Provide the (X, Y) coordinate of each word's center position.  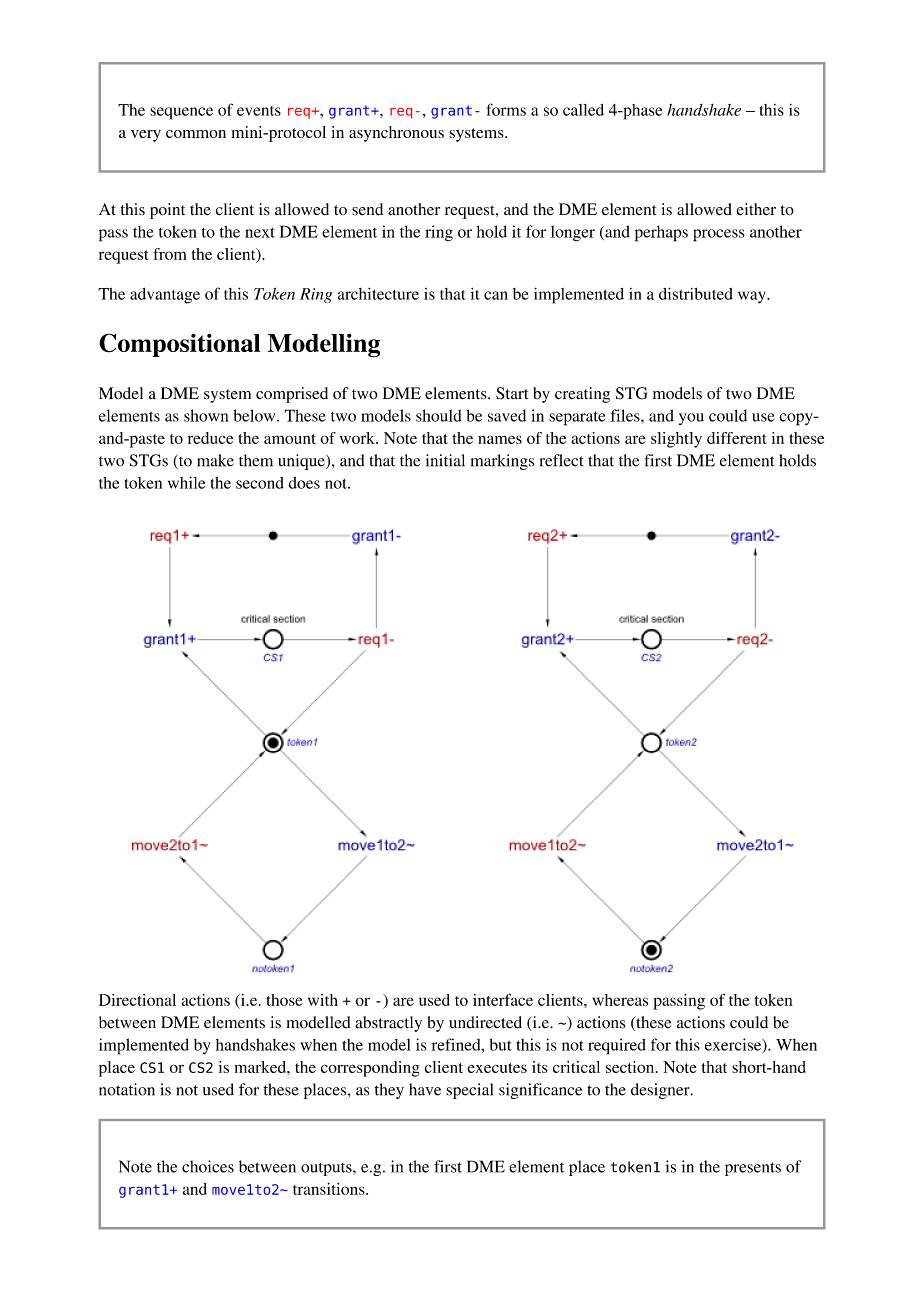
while (186, 482)
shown (206, 415)
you (691, 419)
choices (208, 1166)
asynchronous (396, 134)
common (196, 134)
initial (445, 460)
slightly (676, 440)
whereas (620, 1000)
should (438, 415)
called (583, 110)
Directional (137, 1000)
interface (503, 999)
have (425, 1089)
